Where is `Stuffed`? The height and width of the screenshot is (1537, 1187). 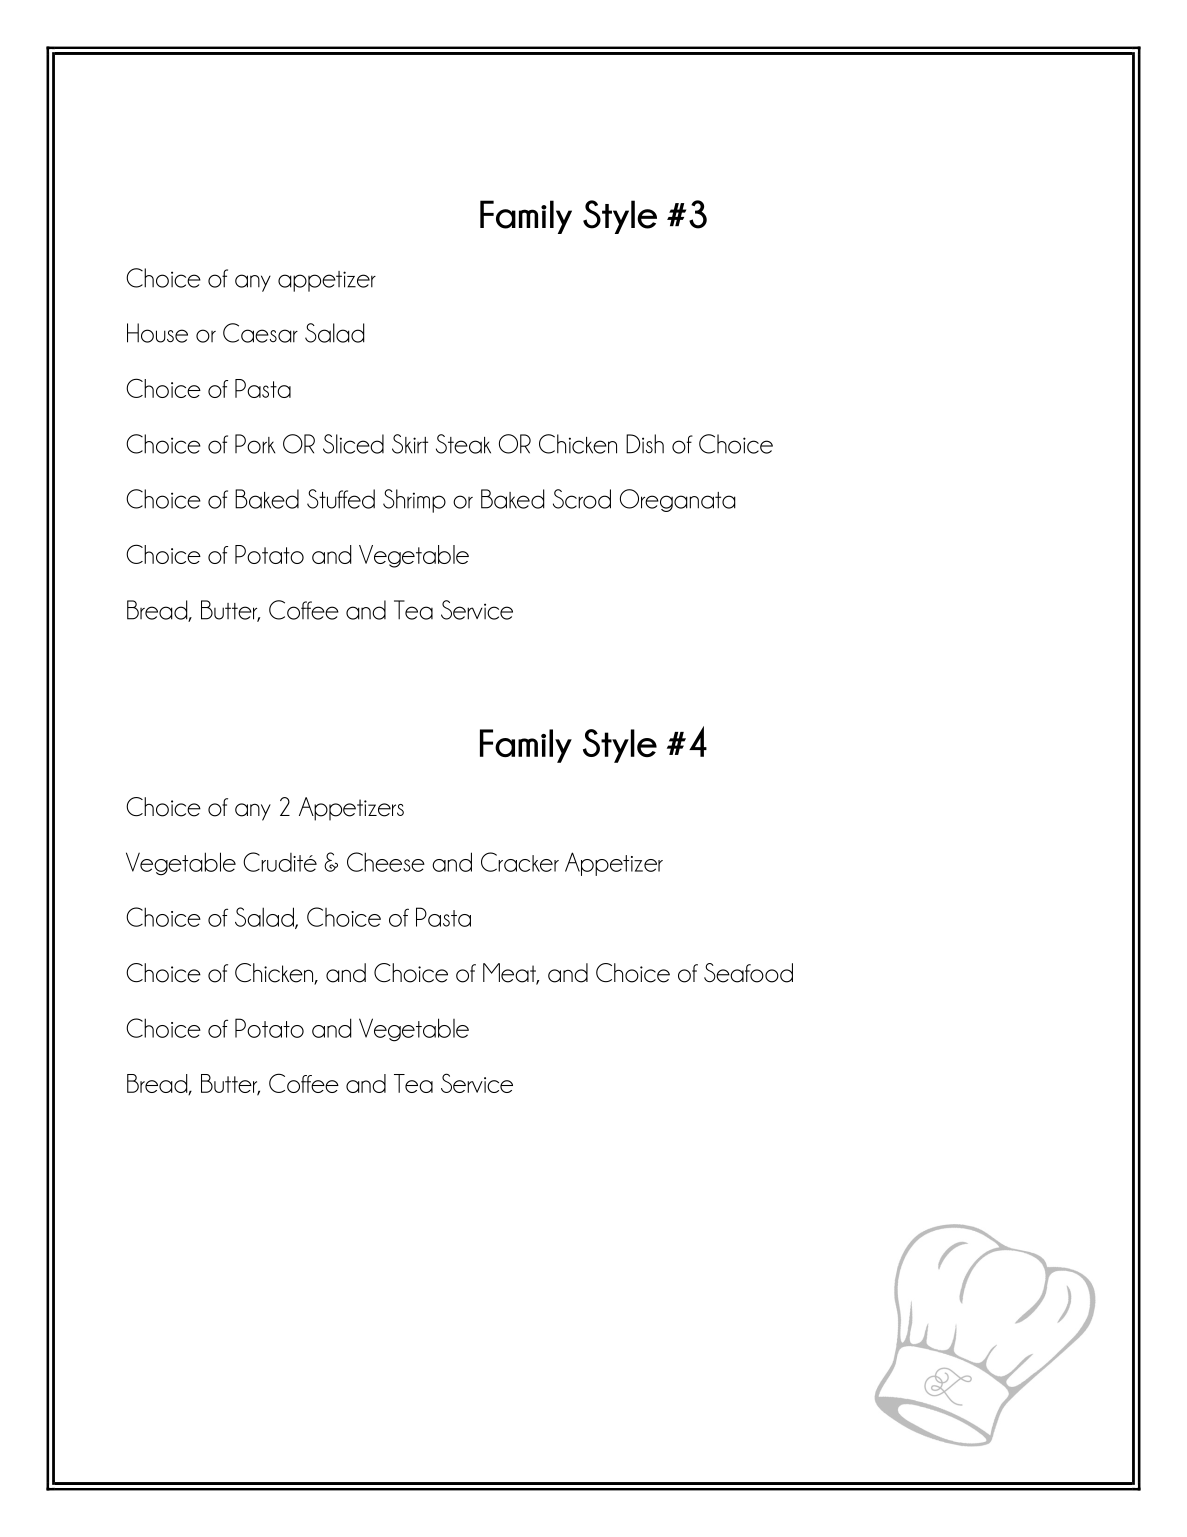 Stuffed is located at coordinates (341, 499).
